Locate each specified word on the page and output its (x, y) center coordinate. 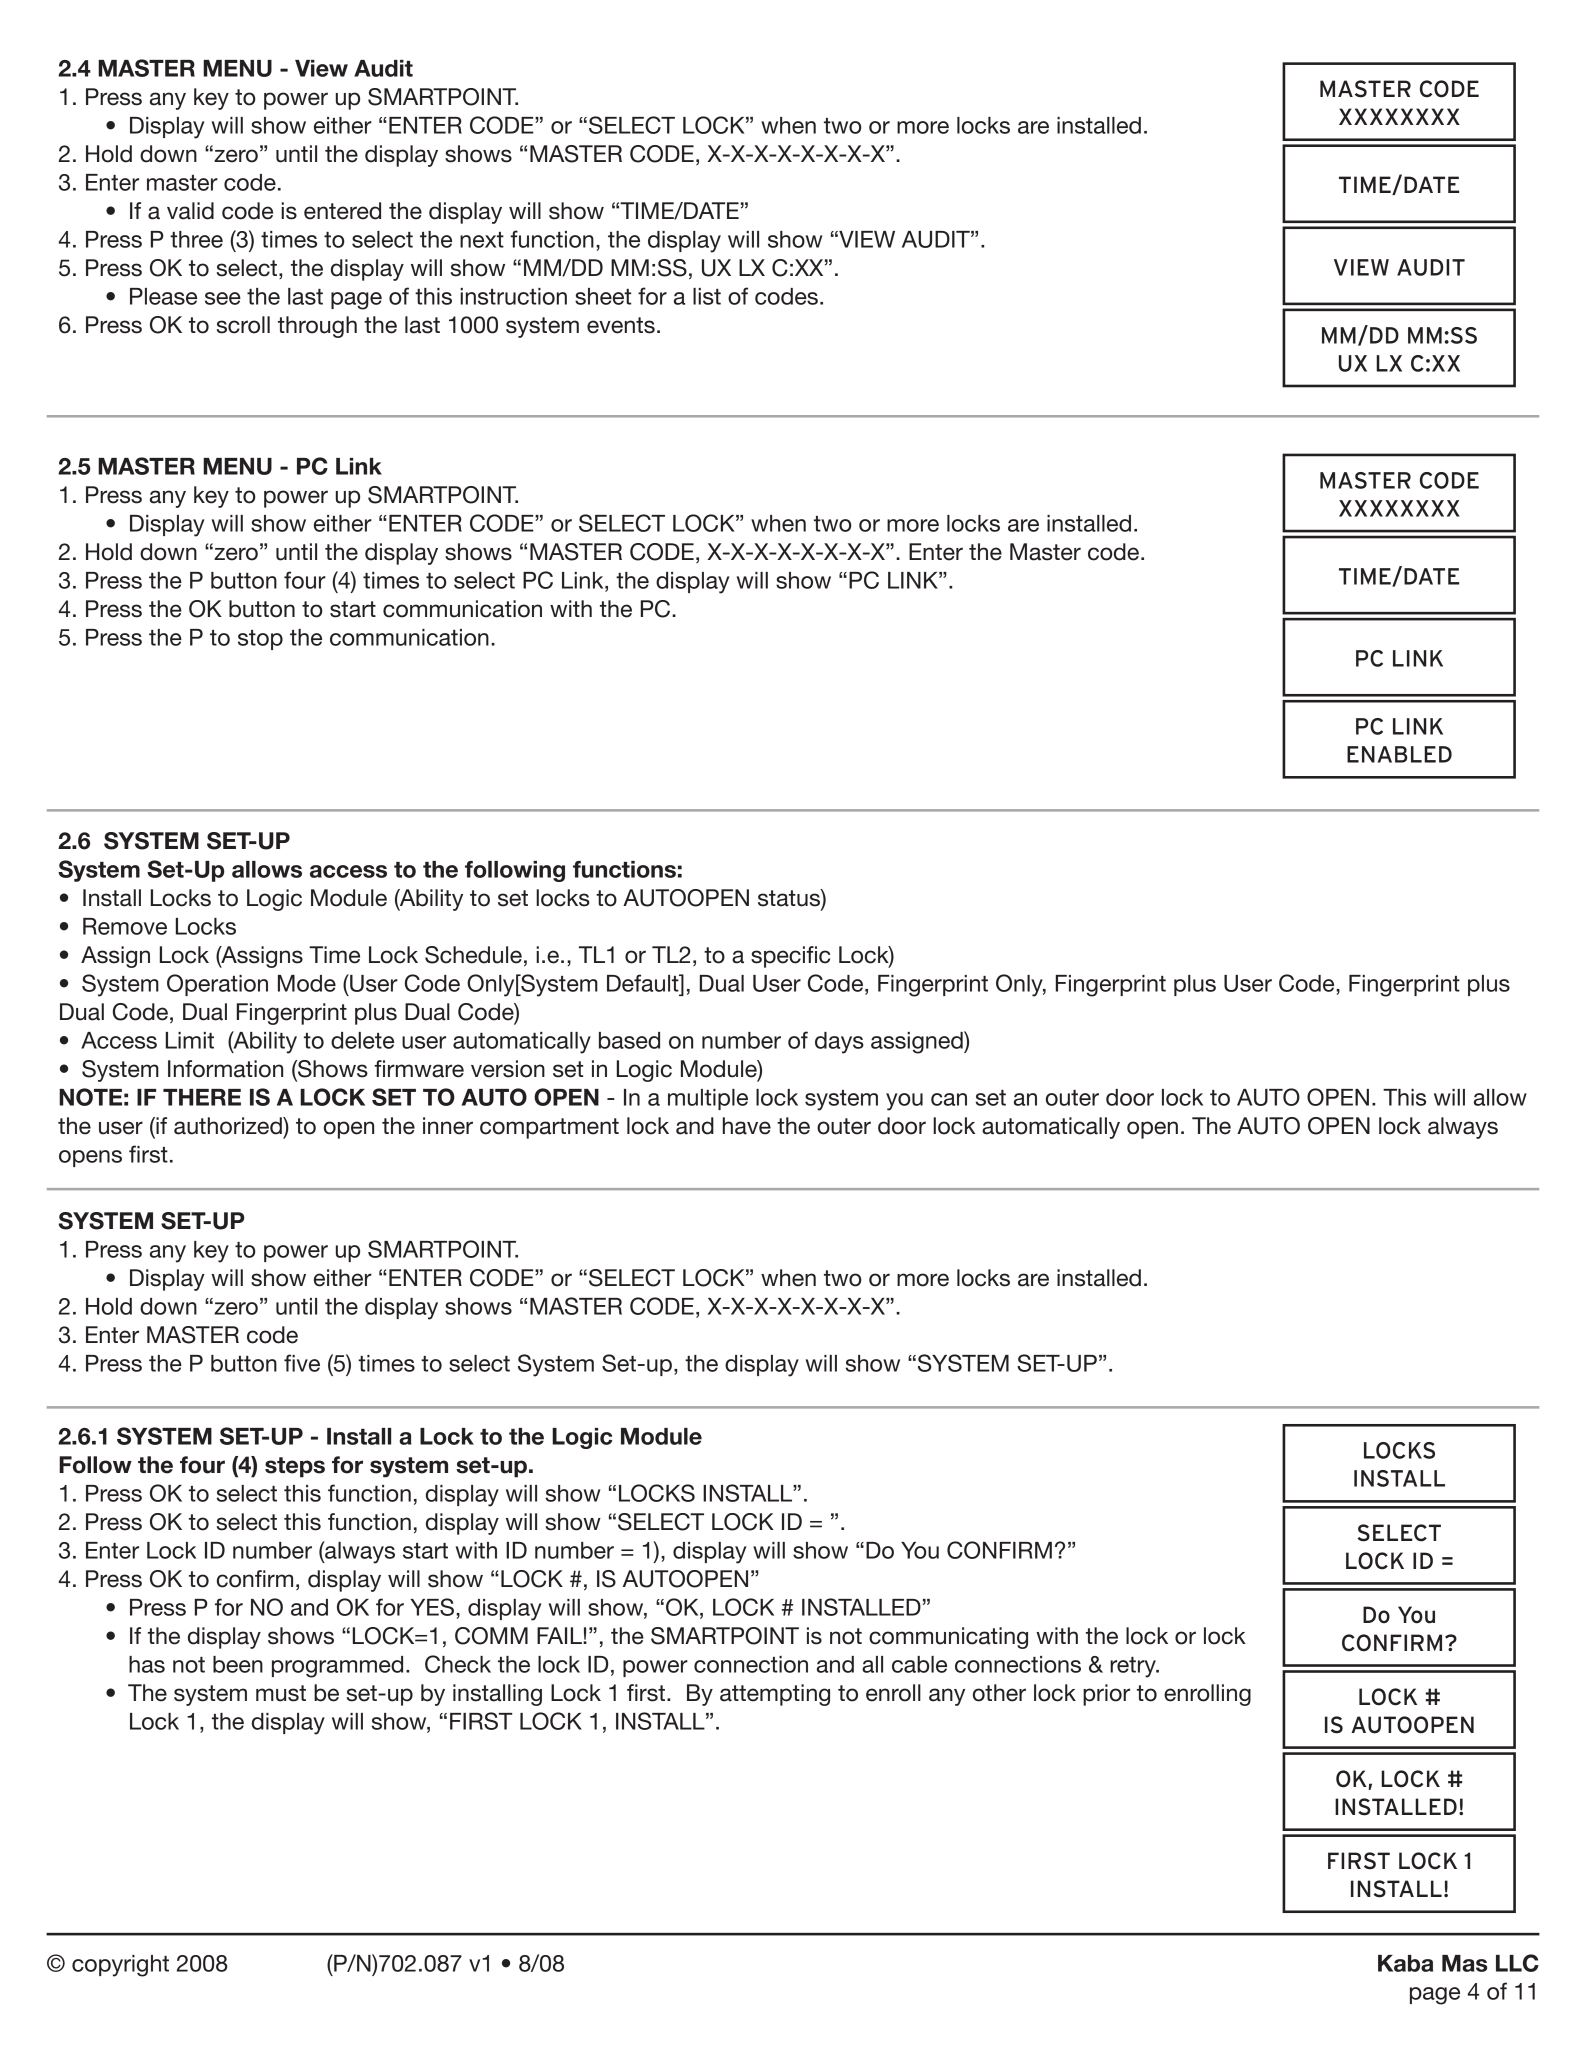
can (949, 1099)
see (223, 298)
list (707, 296)
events (621, 325)
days (839, 1043)
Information (225, 1069)
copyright (120, 1966)
